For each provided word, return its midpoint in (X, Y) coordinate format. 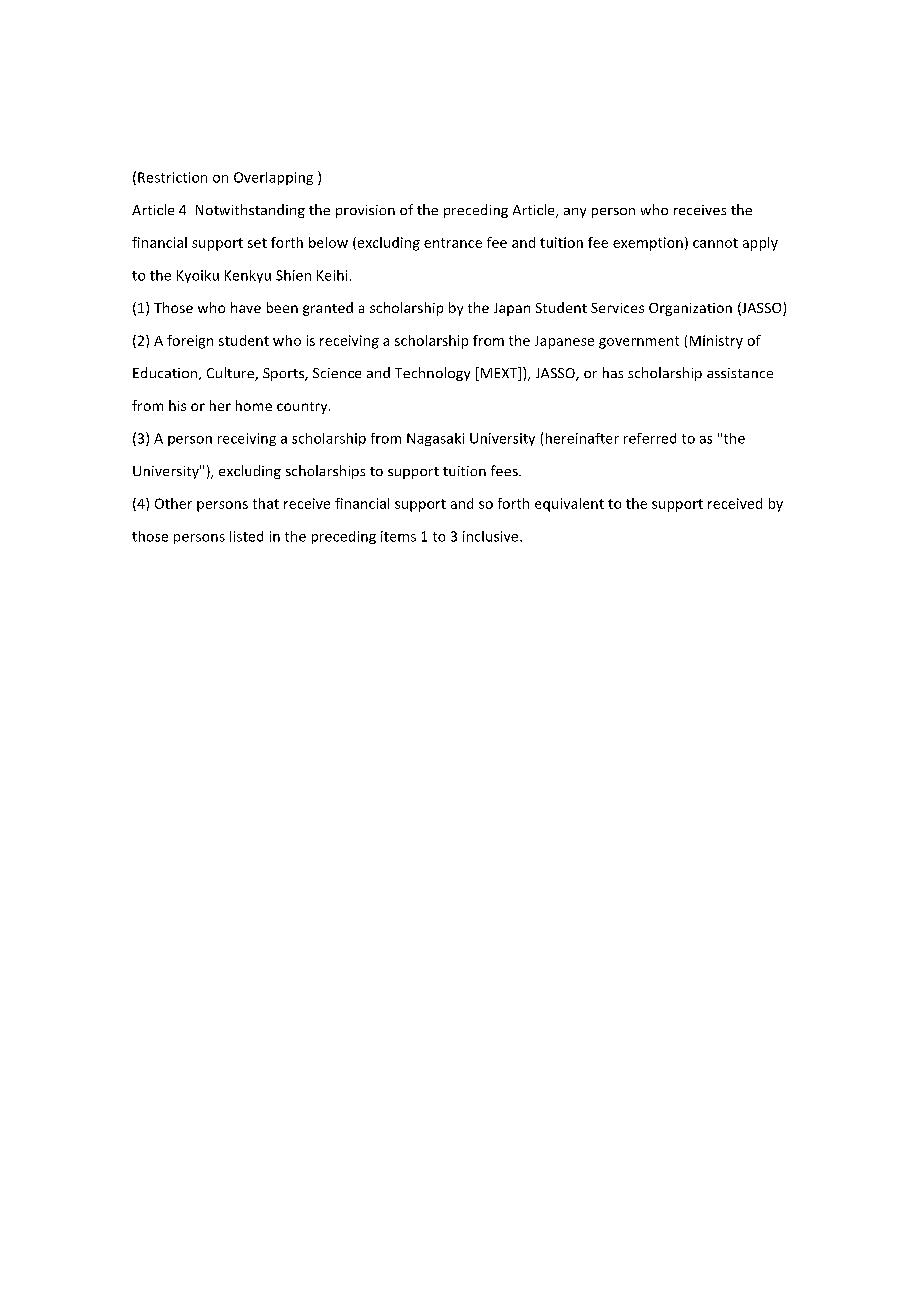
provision (365, 211)
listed (246, 536)
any (575, 213)
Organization (690, 309)
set (257, 243)
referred (650, 438)
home (254, 405)
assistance (740, 373)
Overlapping (273, 178)
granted (328, 309)
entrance (453, 243)
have (246, 307)
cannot (715, 243)
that (266, 503)
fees (505, 470)
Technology (432, 374)
